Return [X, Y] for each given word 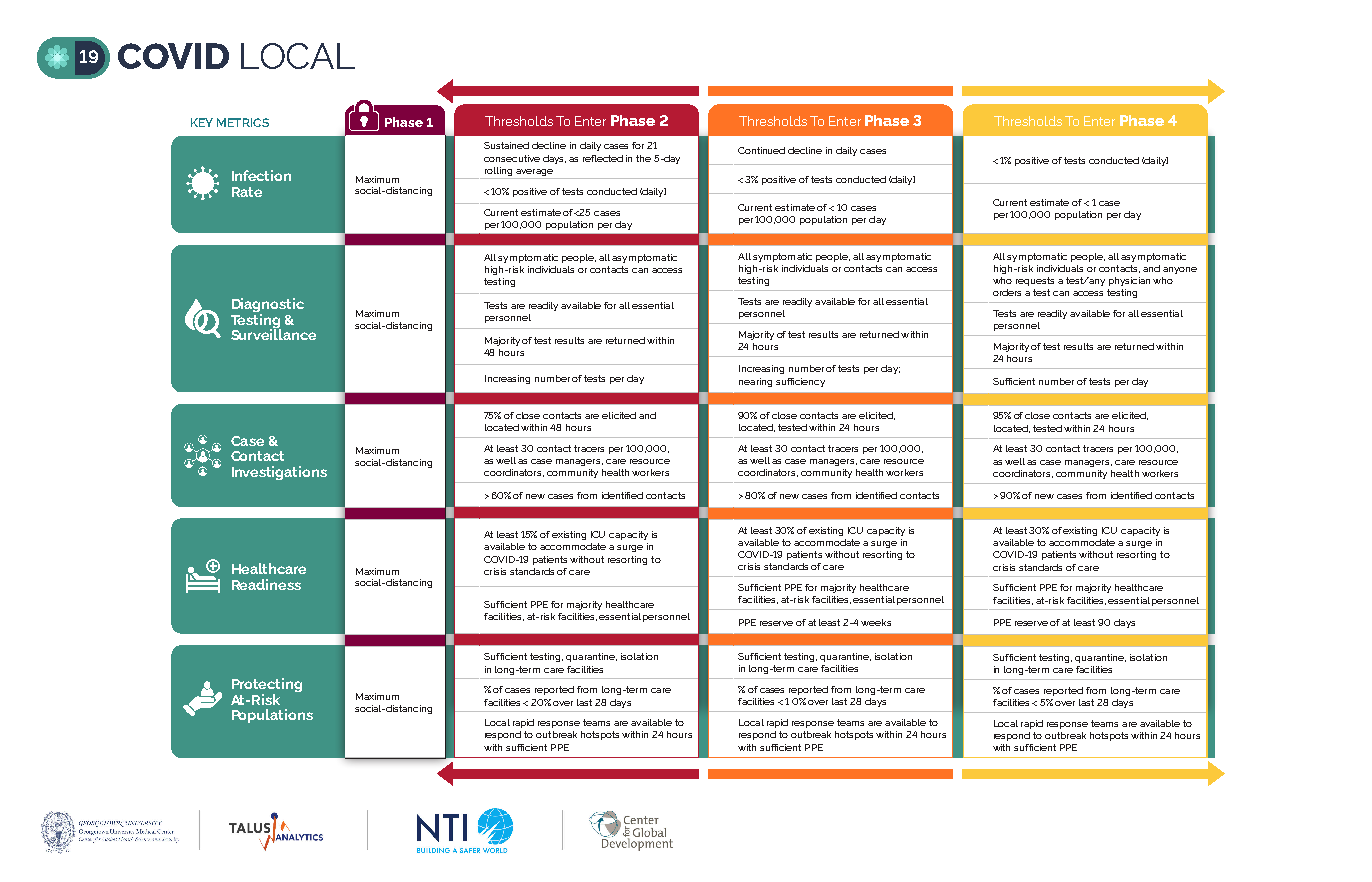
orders [1007, 292]
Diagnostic [268, 306]
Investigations [279, 473]
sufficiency [800, 382]
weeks [876, 622]
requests [1035, 281]
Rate [247, 192]
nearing [755, 382]
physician [1129, 281]
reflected [603, 158]
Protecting [267, 686]
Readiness [266, 584]
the [643, 158]
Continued [761, 150]
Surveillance [273, 333]
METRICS [243, 122]
